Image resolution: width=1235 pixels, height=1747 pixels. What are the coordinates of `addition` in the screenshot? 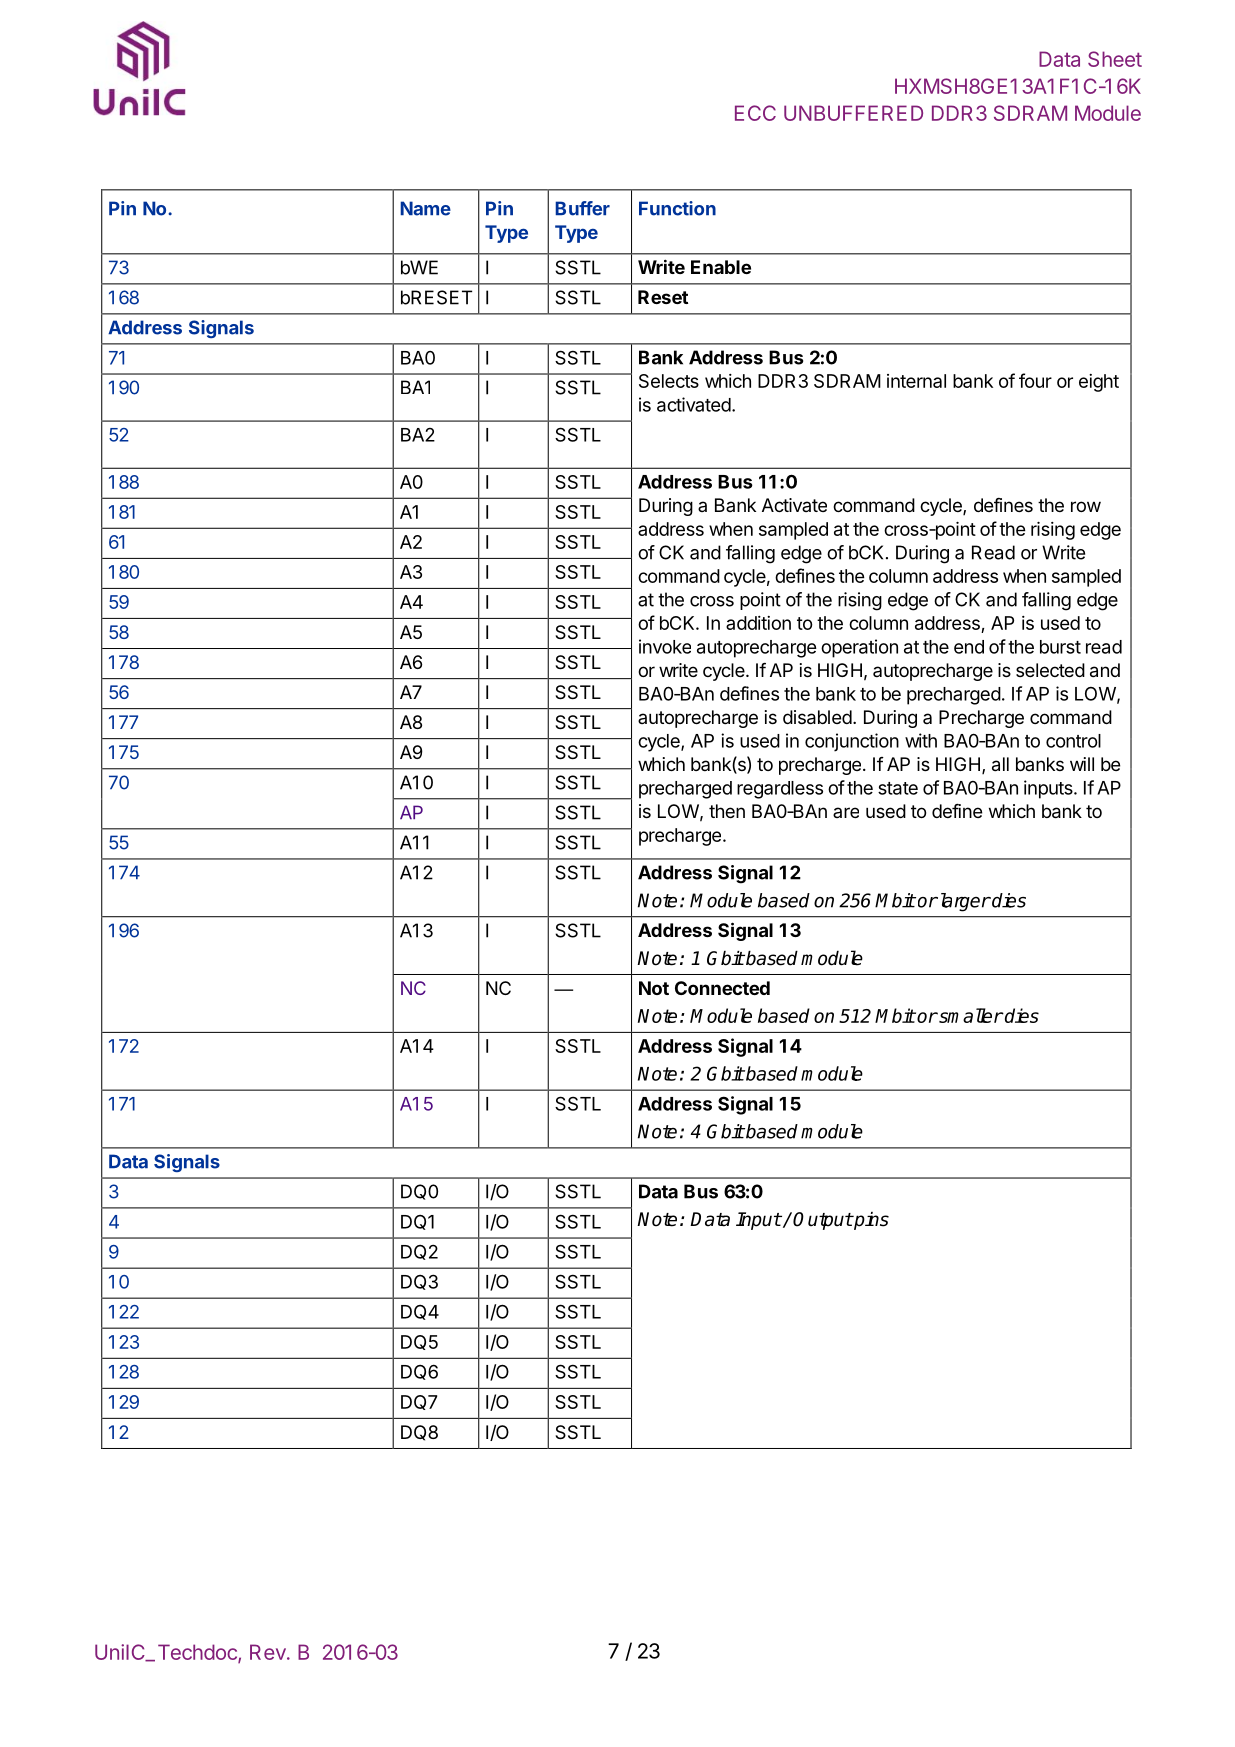 It's located at (758, 623).
